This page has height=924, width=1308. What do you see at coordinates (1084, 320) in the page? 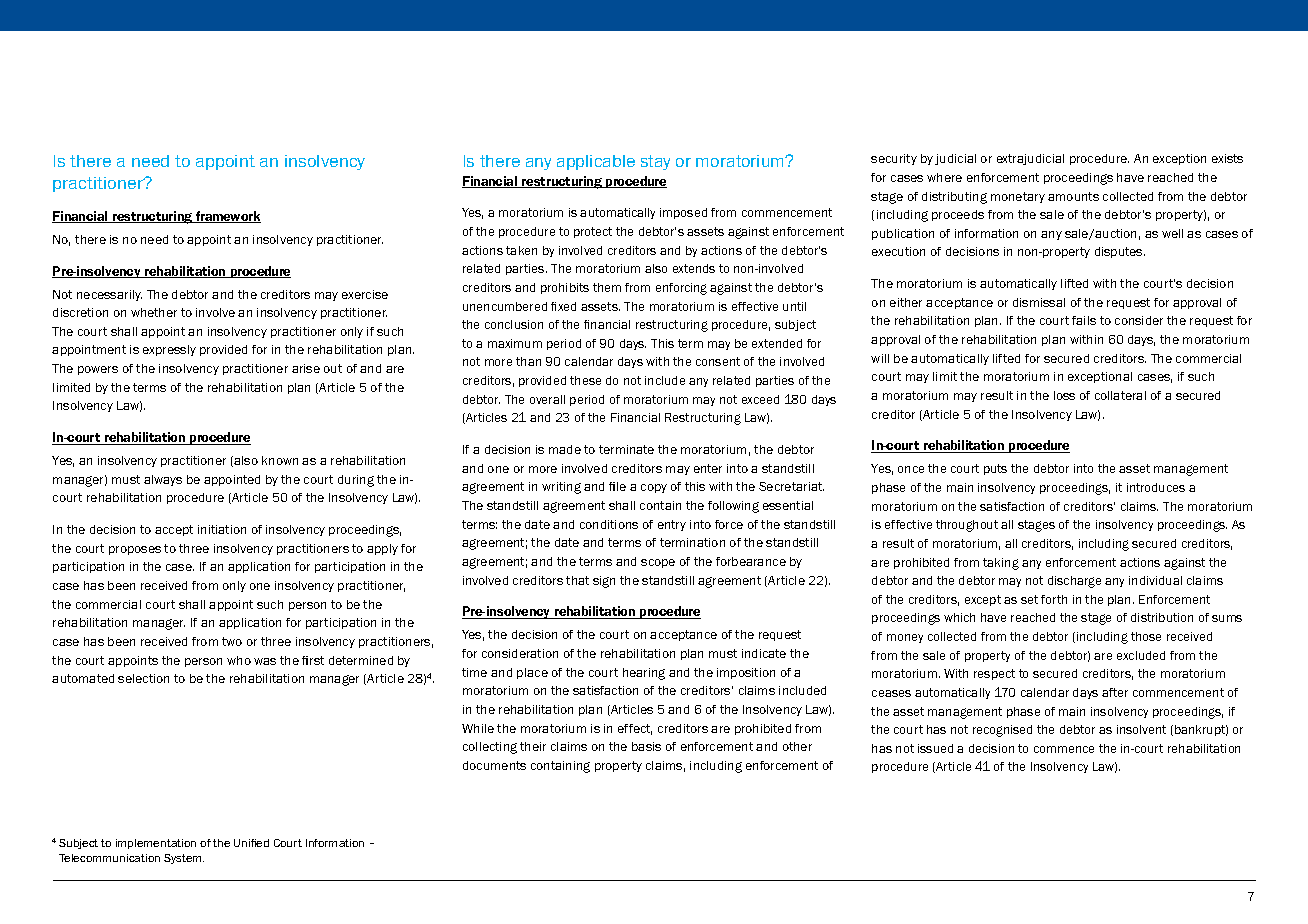
I see `fails` at bounding box center [1084, 320].
